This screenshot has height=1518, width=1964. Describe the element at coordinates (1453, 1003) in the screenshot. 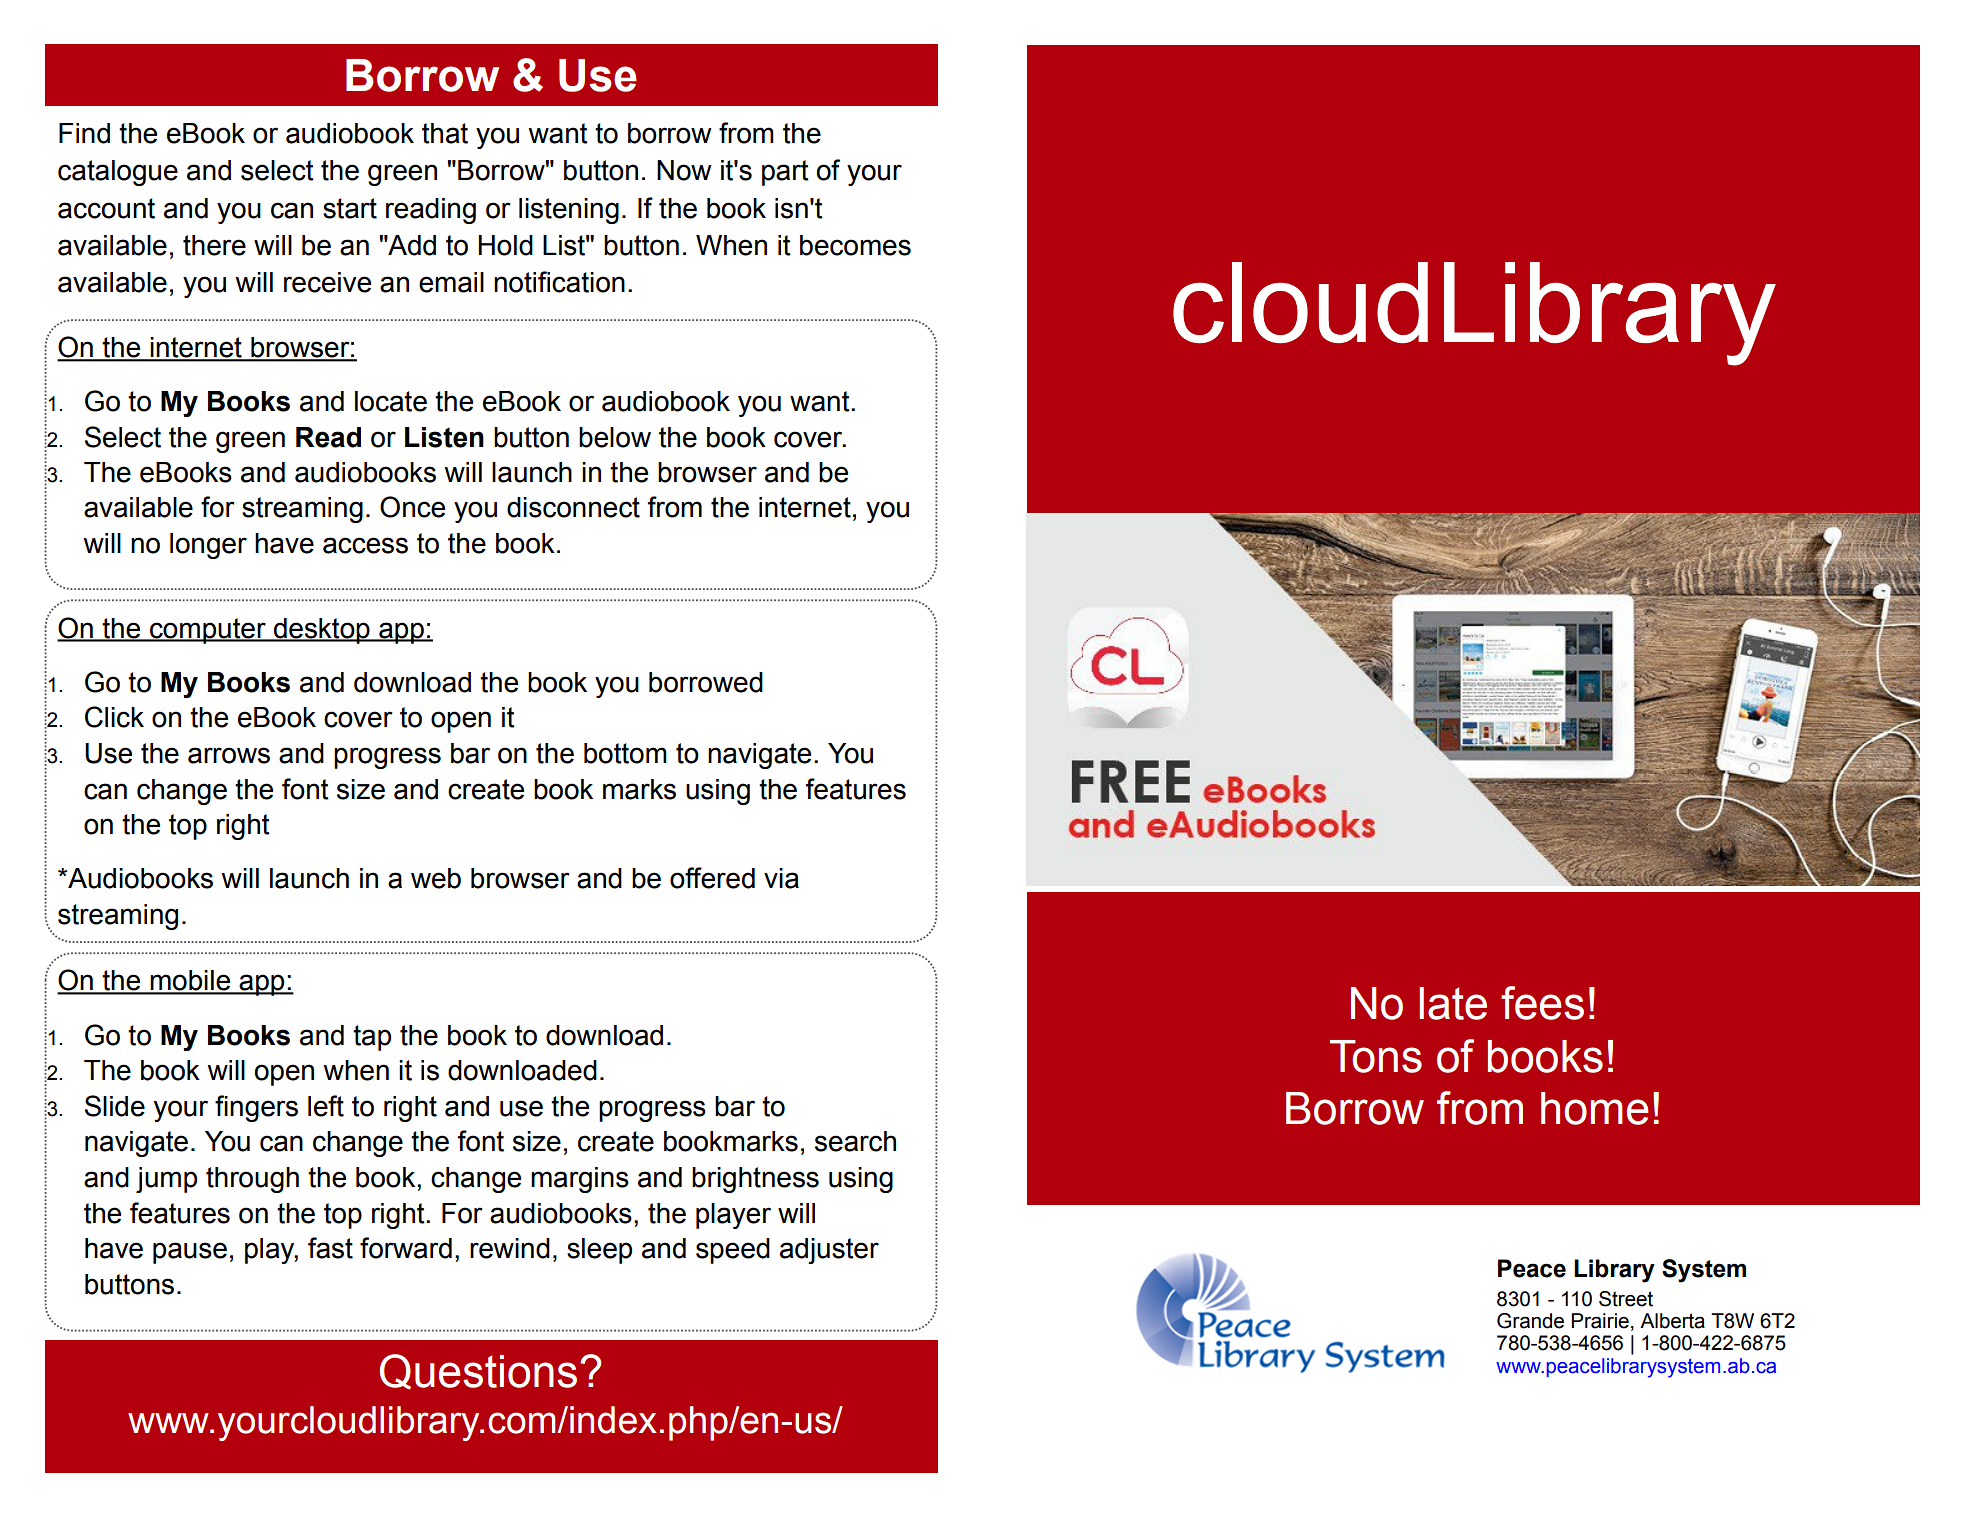

I see `late` at that location.
